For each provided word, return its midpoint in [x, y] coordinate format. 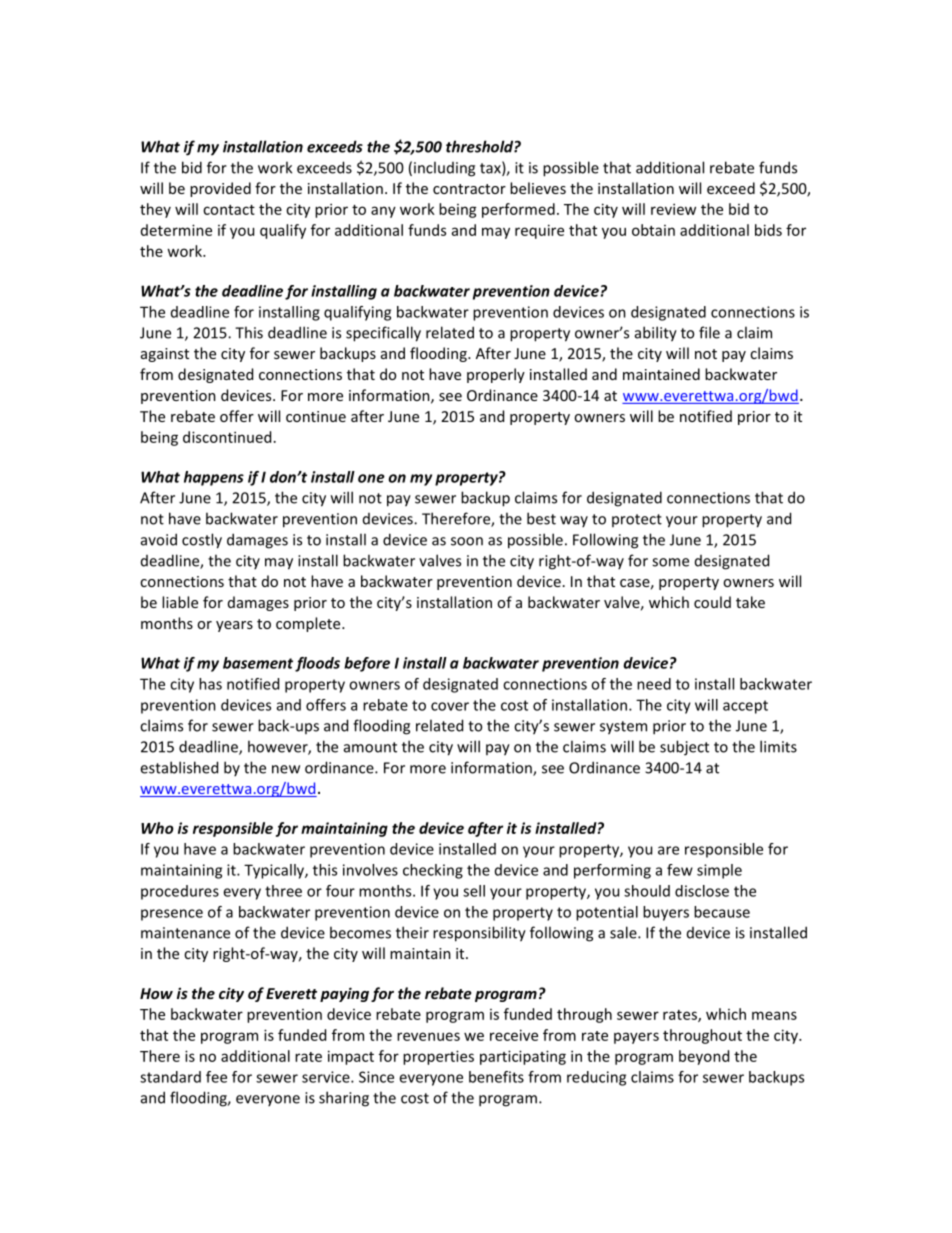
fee [216, 1077]
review [673, 209]
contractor [469, 189]
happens [214, 478]
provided [220, 189]
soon [467, 541]
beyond [704, 1057]
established [179, 767]
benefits [496, 1077]
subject [684, 748]
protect [637, 520]
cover [450, 706]
